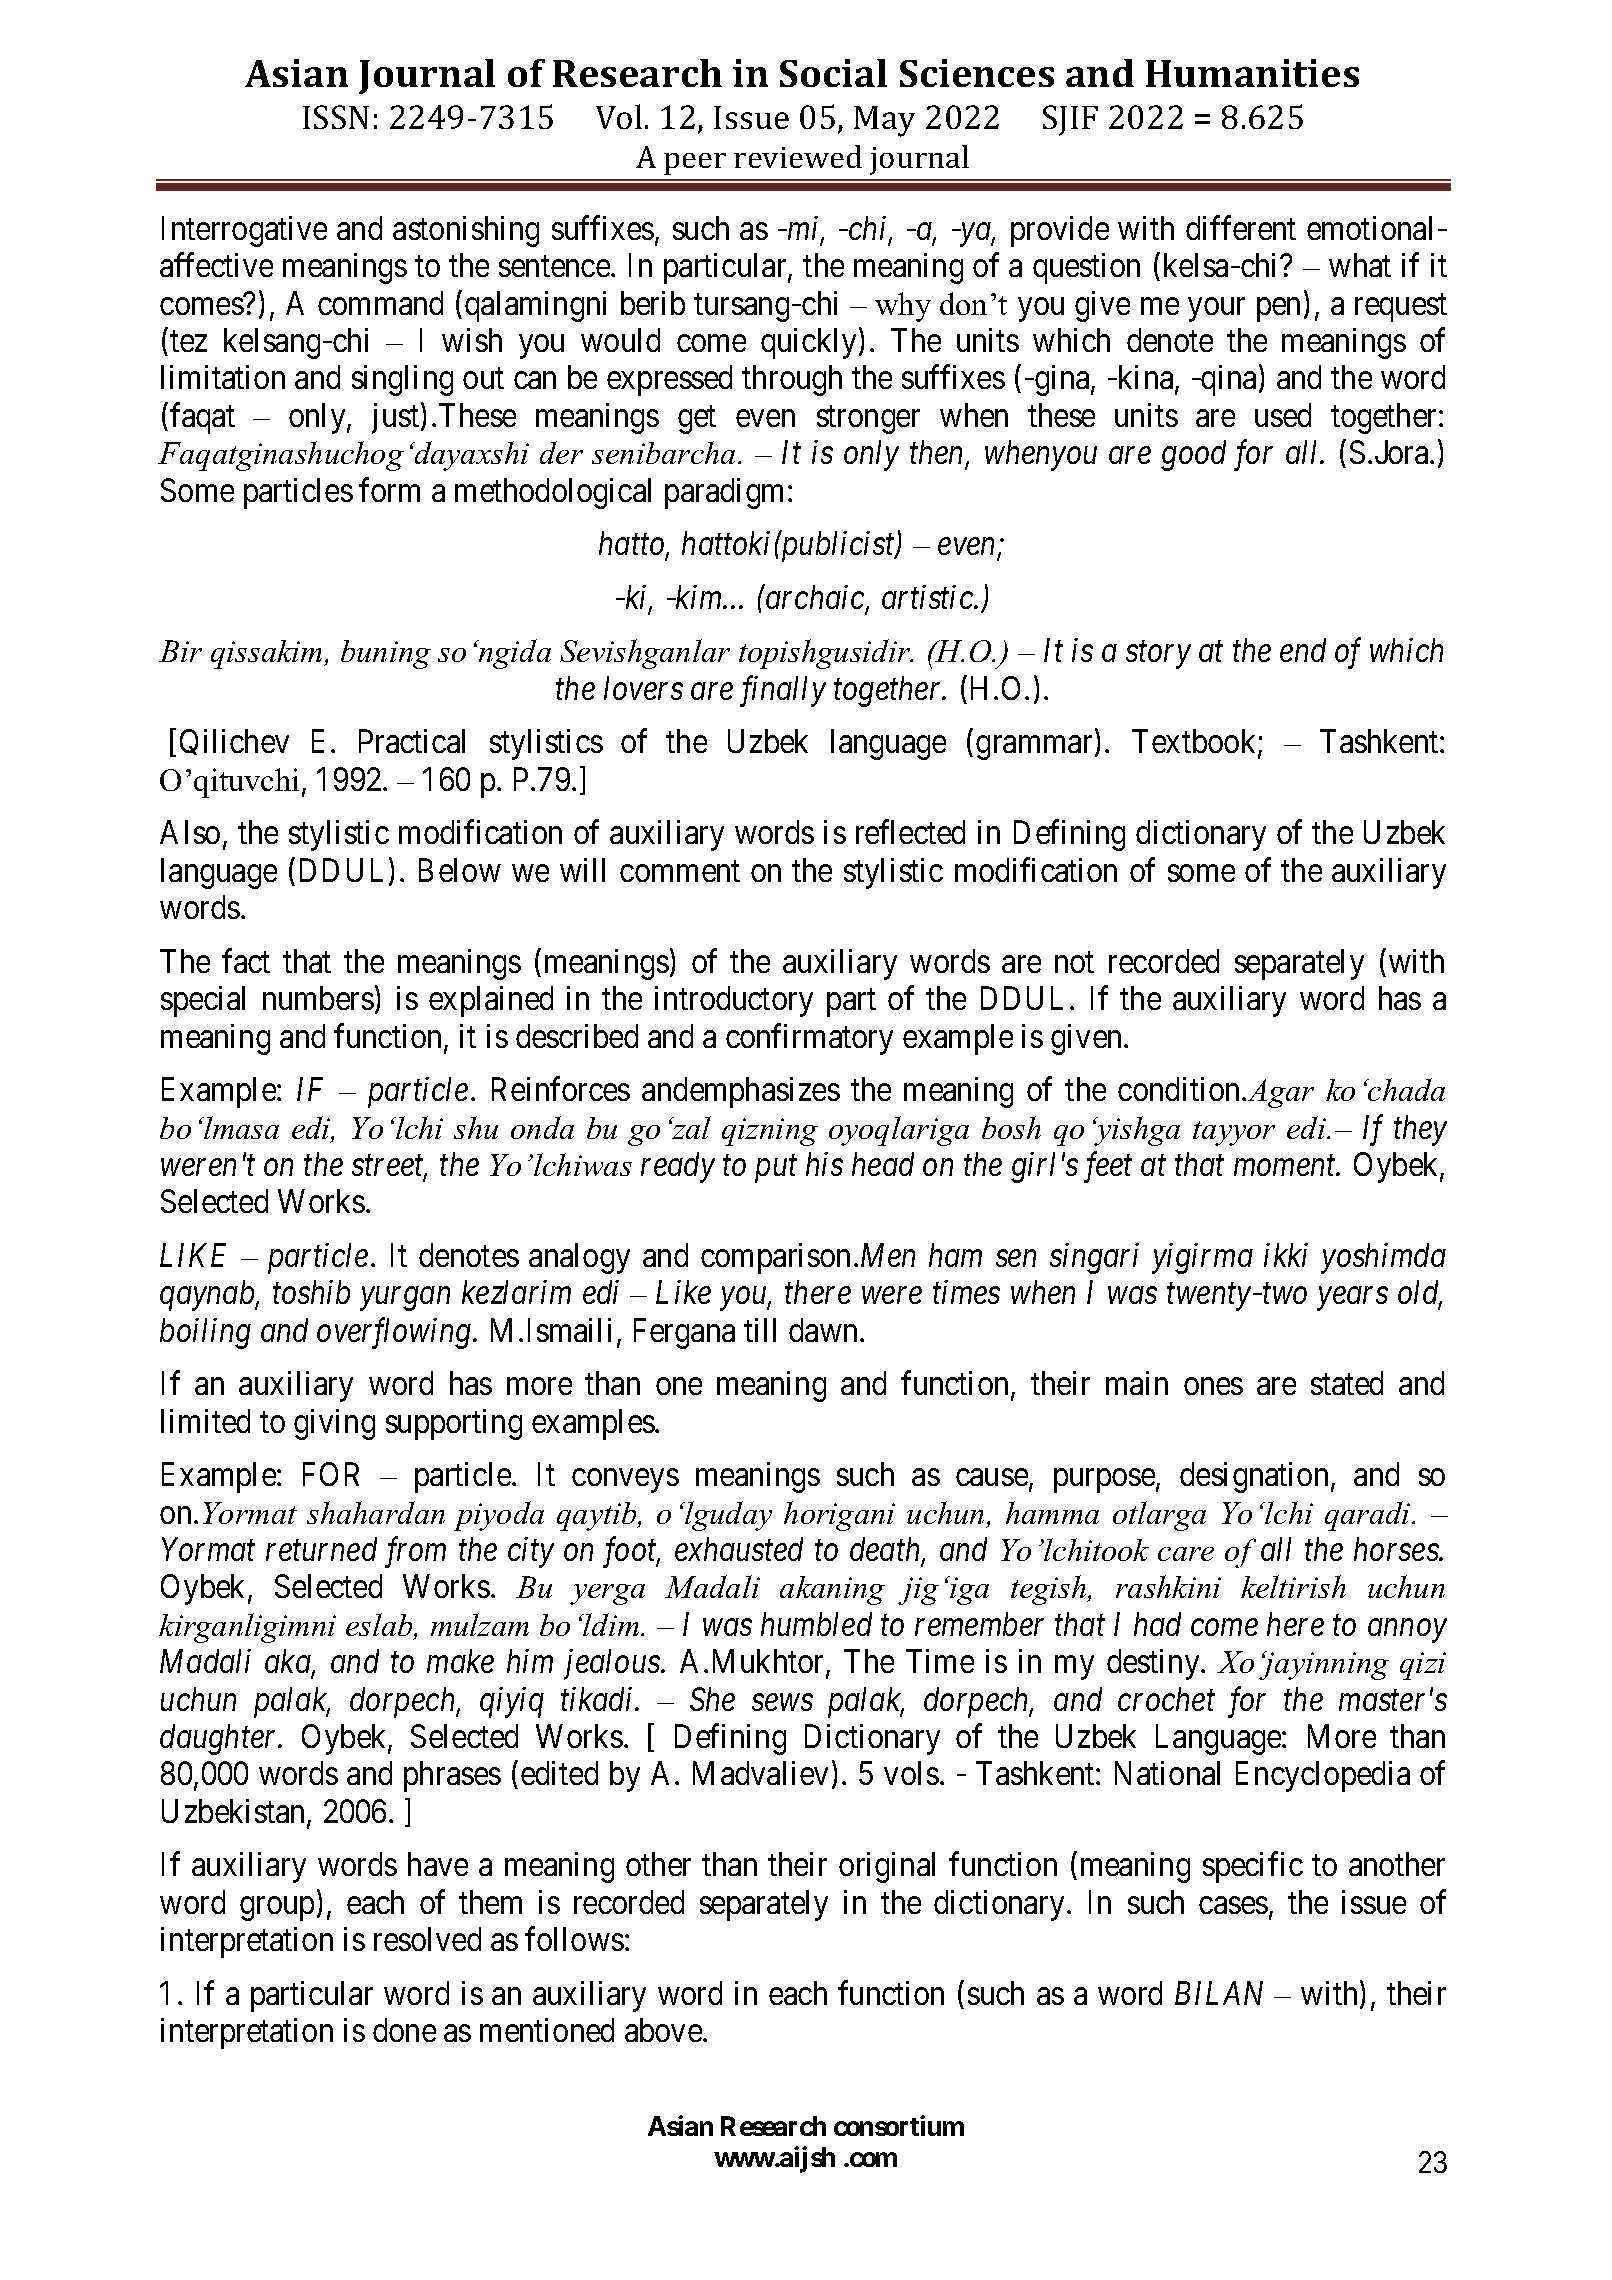 Image resolution: width=1612 pixels, height=2280 pixels. I want to click on consortium, so click(899, 2125).
